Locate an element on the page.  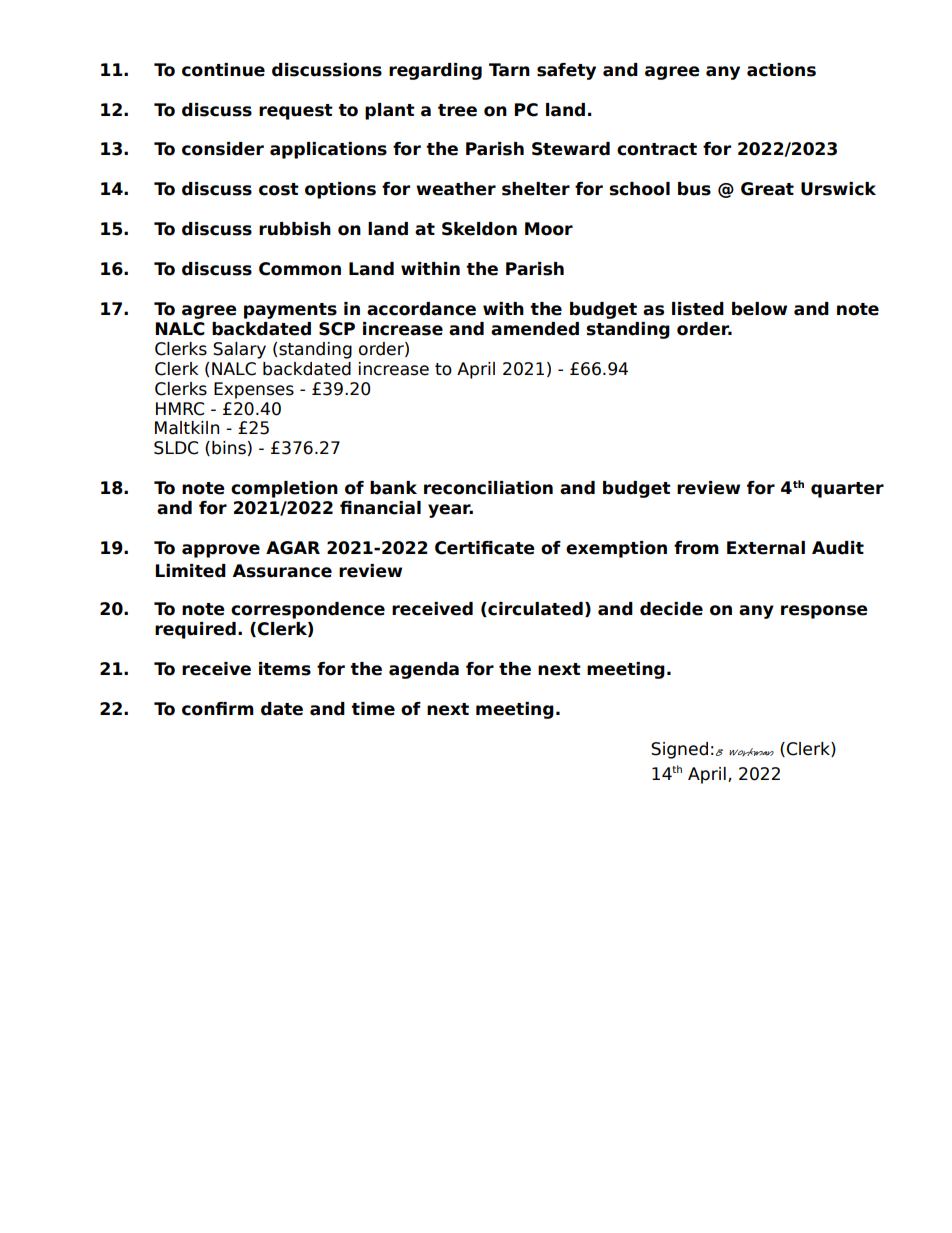
below is located at coordinates (759, 309).
